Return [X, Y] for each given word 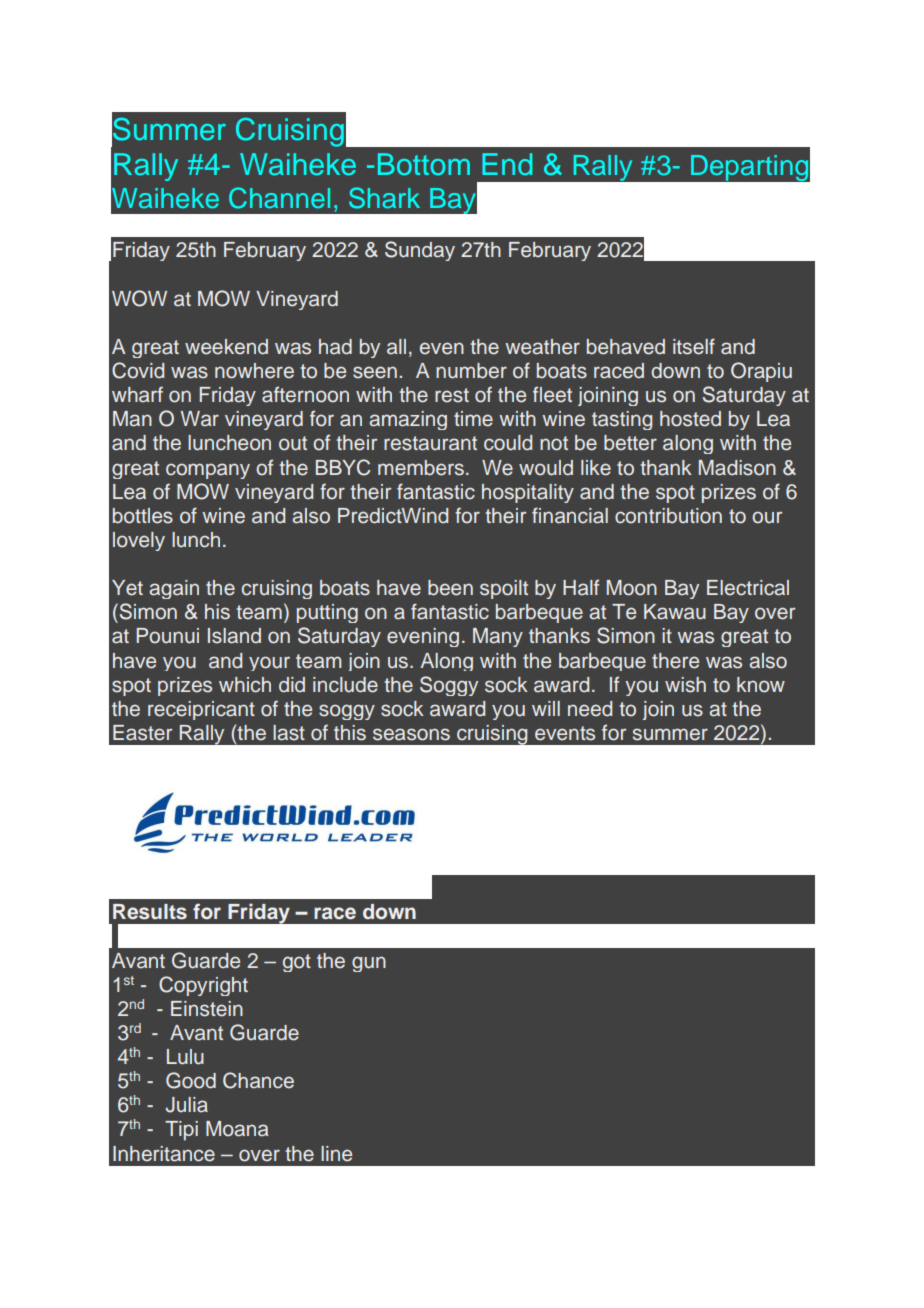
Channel [279, 198]
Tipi [181, 1131]
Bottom [424, 164]
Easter [142, 733]
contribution [668, 516]
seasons [411, 734]
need [590, 709]
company [208, 471]
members [421, 468]
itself [694, 346]
